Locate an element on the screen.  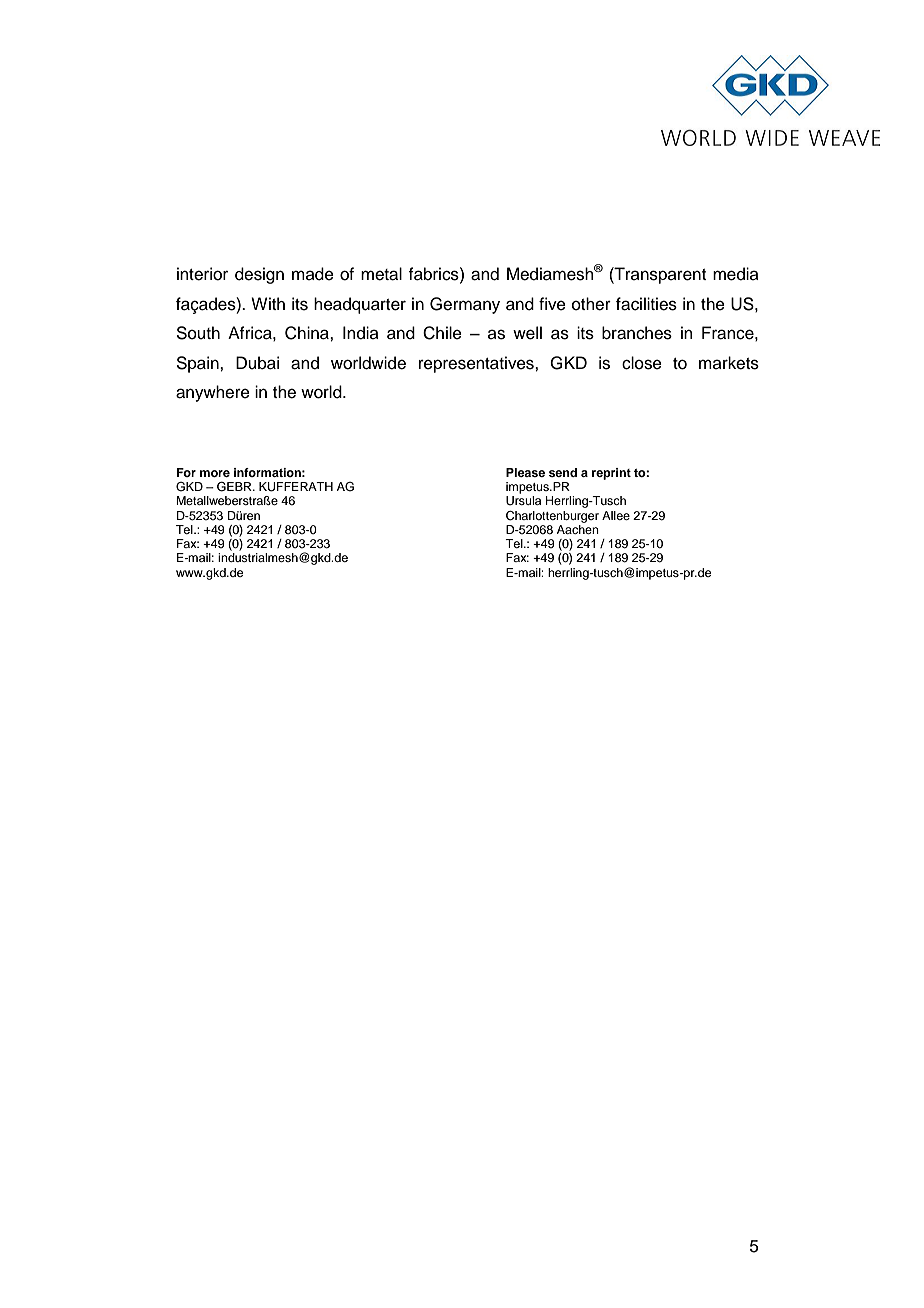
representatives is located at coordinates (477, 364).
